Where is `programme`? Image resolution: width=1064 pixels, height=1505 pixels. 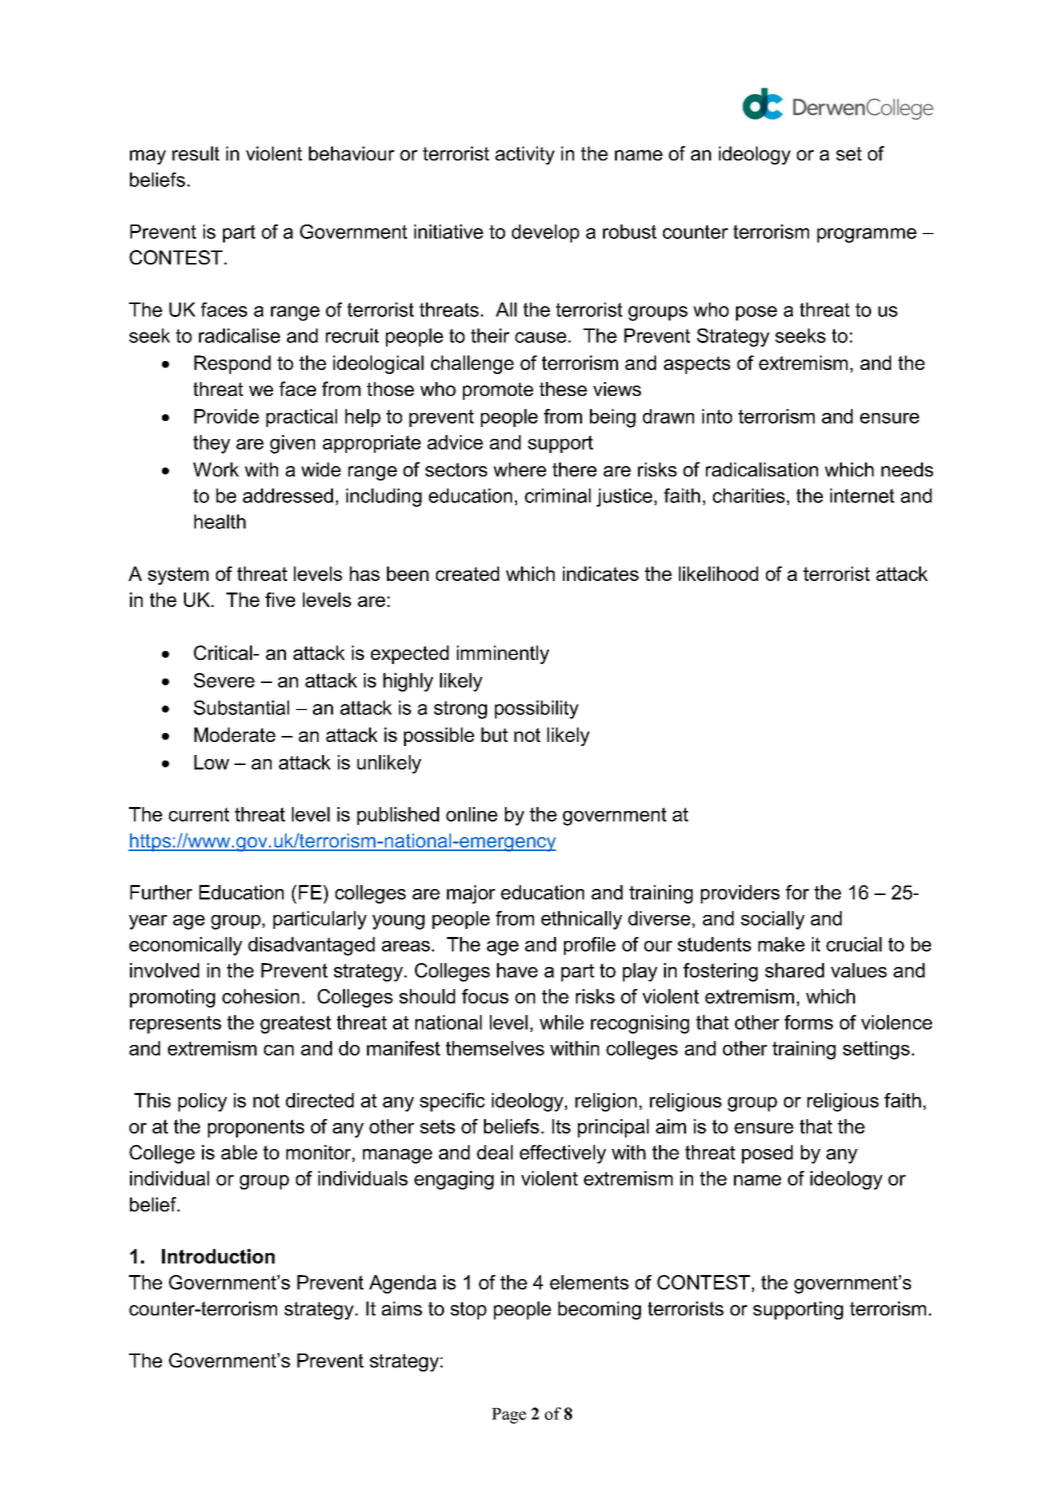 programme is located at coordinates (867, 235).
